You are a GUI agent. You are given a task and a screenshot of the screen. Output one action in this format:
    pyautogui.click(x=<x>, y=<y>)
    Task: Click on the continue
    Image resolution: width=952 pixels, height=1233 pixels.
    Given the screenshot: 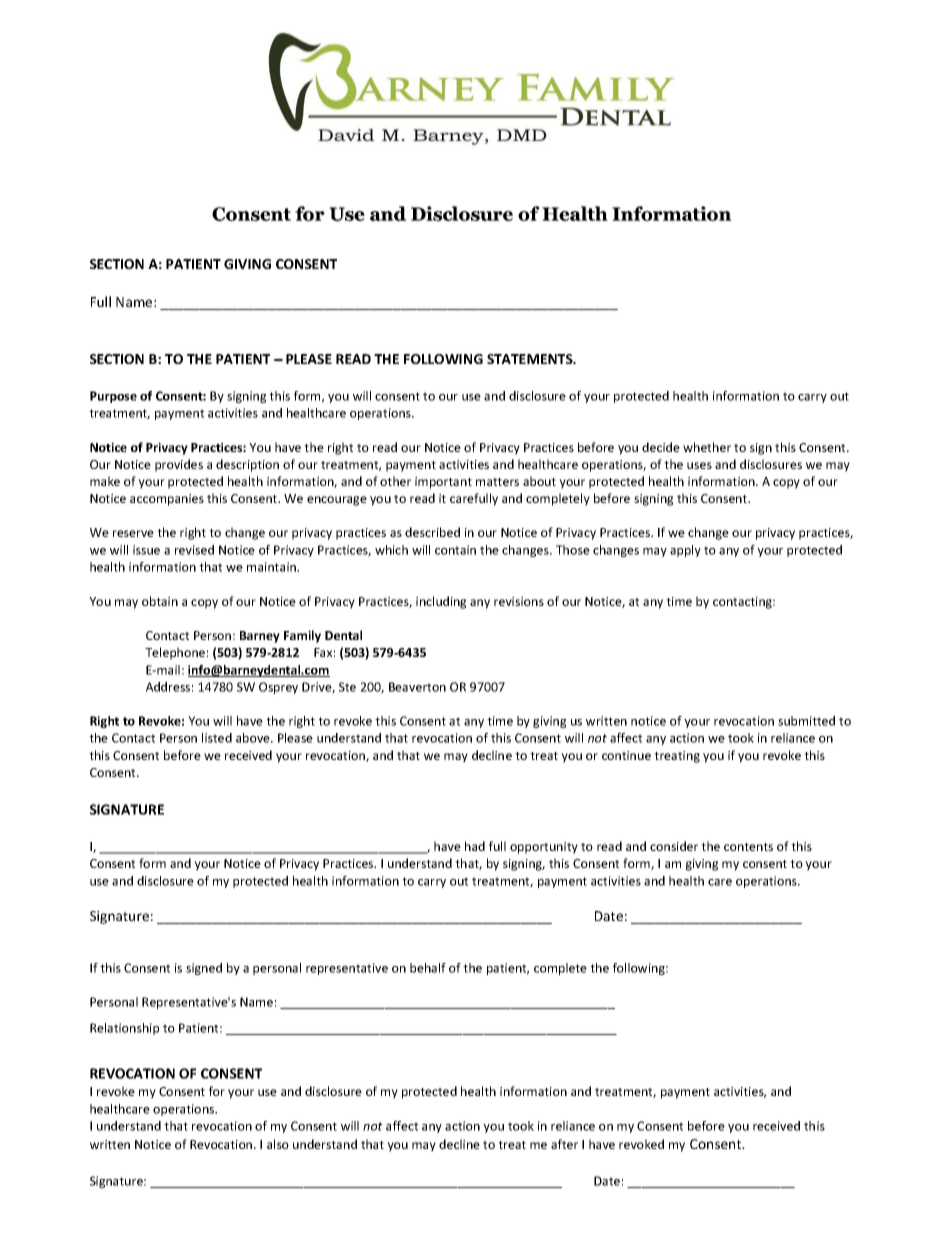 What is the action you would take?
    pyautogui.click(x=626, y=755)
